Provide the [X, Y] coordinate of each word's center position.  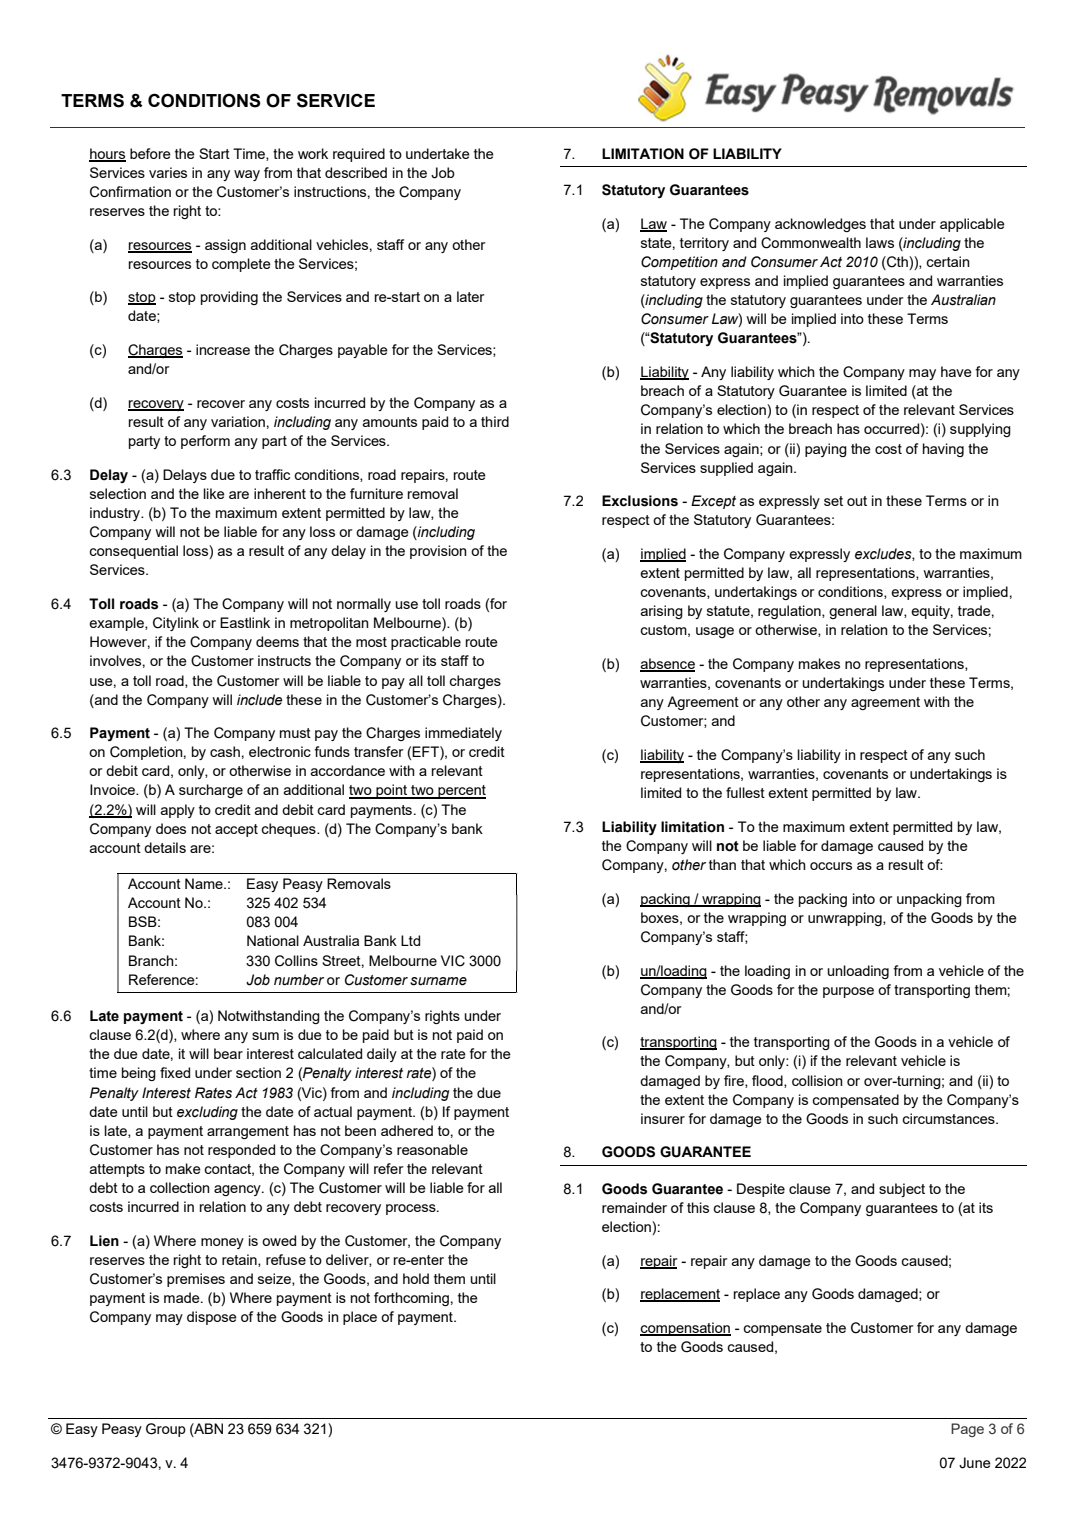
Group [166, 1430]
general [853, 612]
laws [880, 242]
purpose [848, 992]
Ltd [410, 940]
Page [967, 1430]
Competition [679, 263]
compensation [685, 1329]
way [247, 175]
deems [277, 641]
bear [228, 1053]
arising [662, 612]
